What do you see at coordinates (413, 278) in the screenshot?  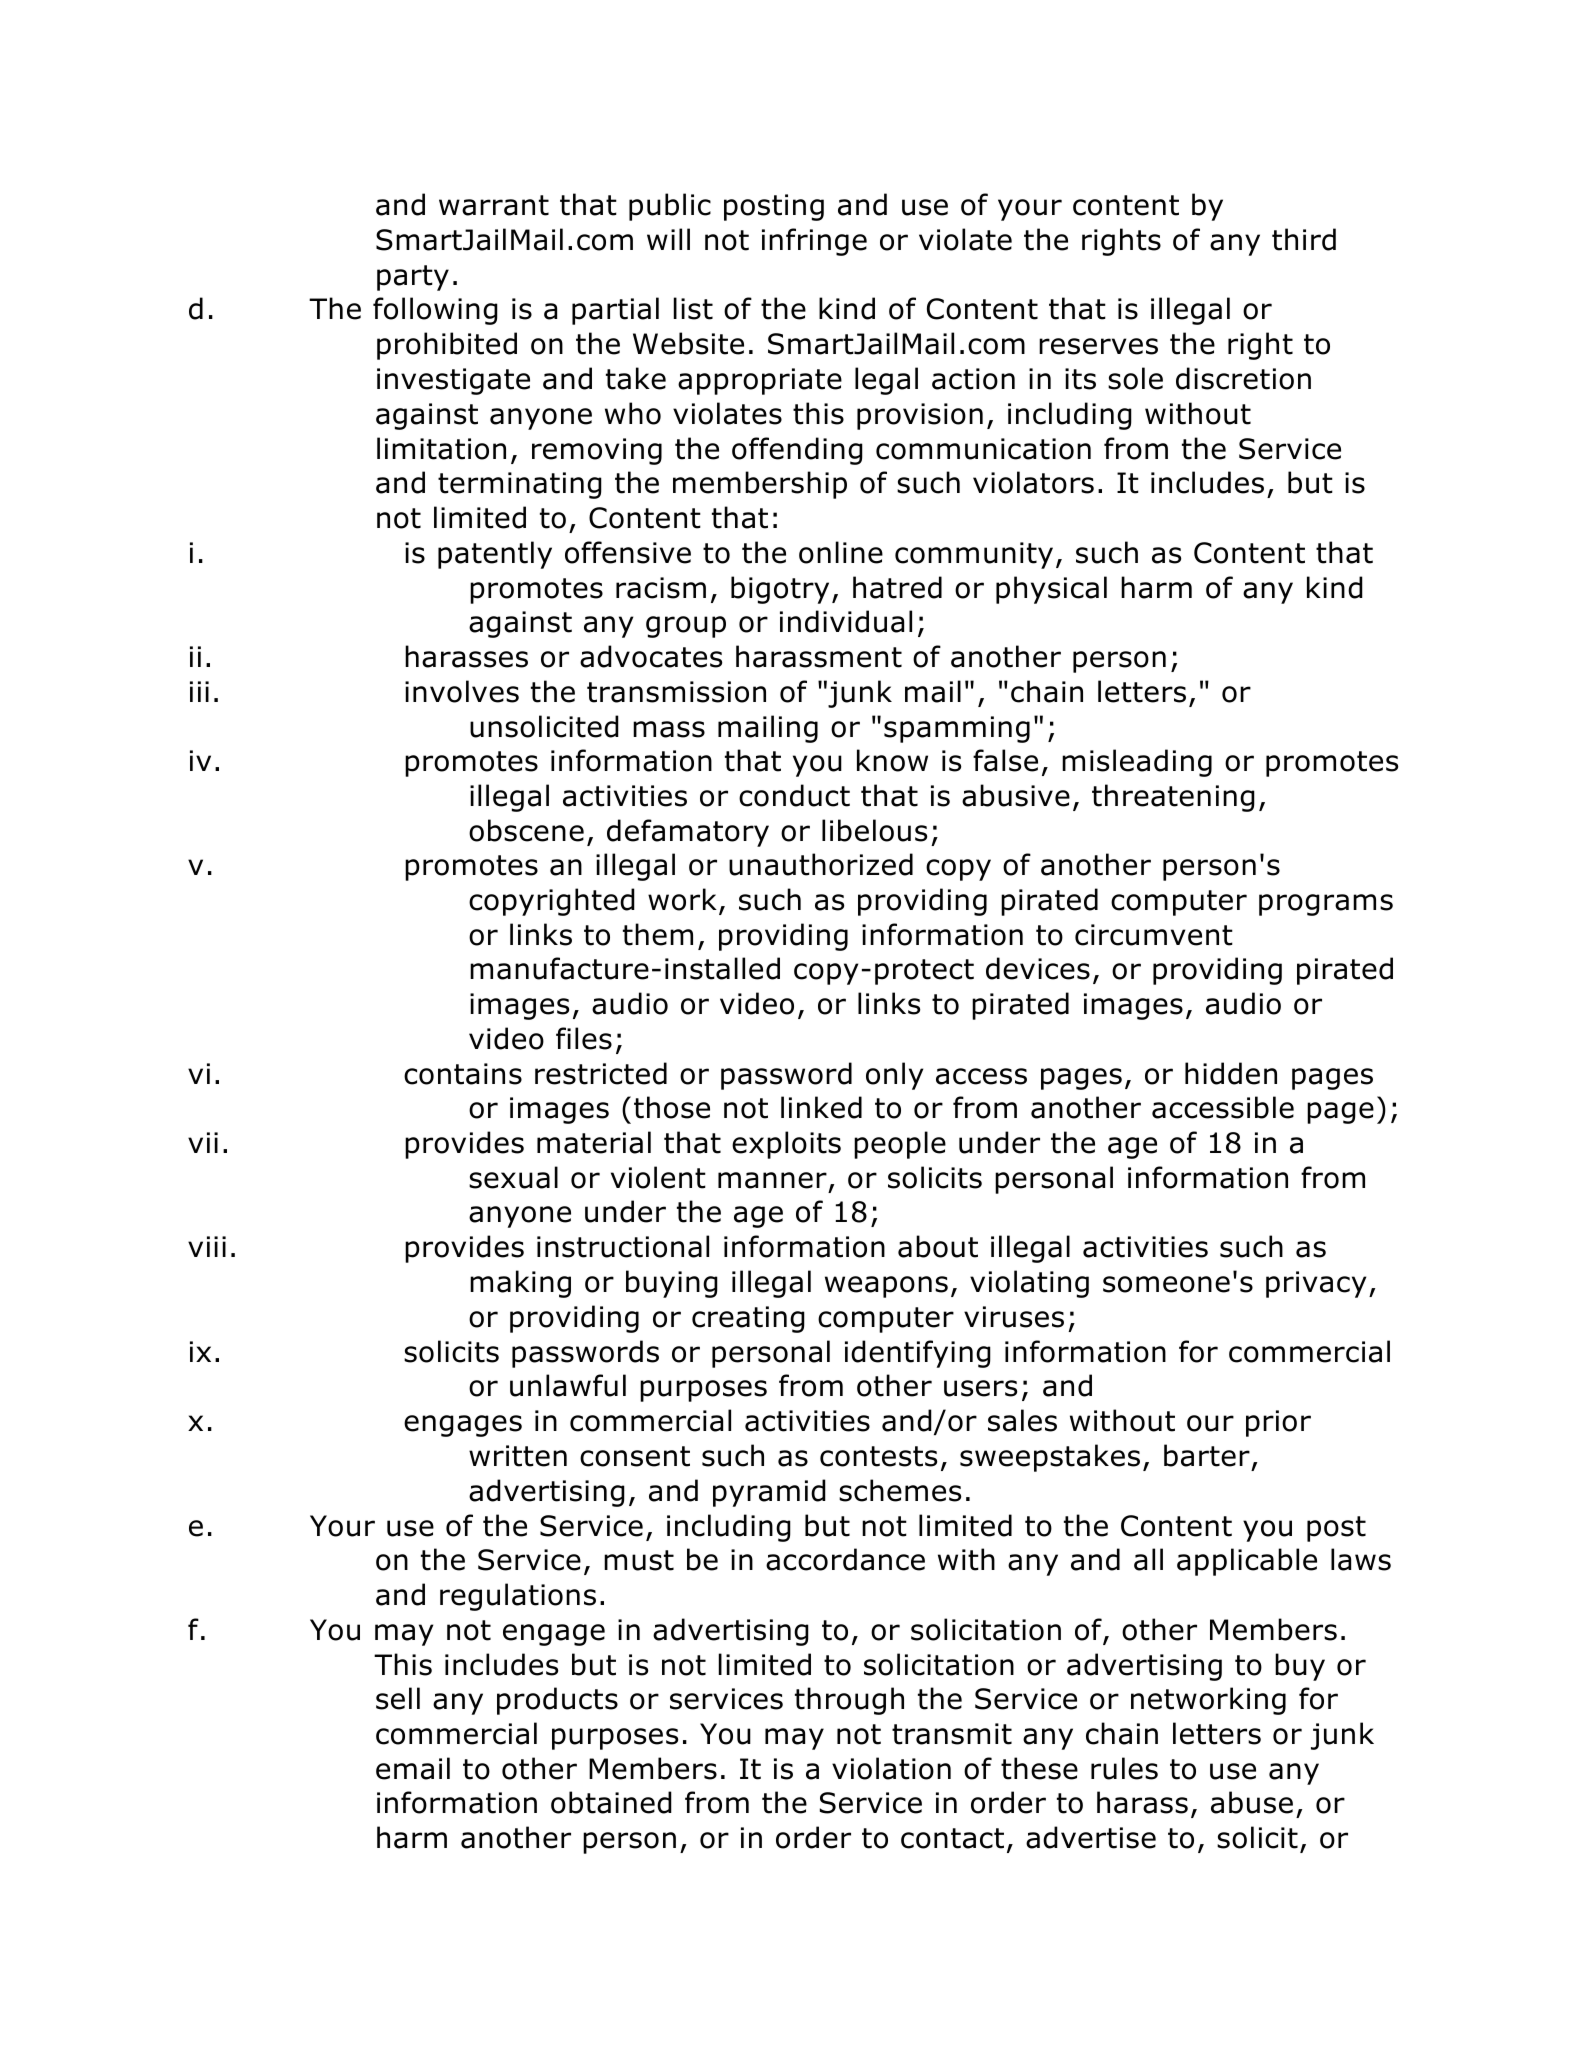 I see `party` at bounding box center [413, 278].
